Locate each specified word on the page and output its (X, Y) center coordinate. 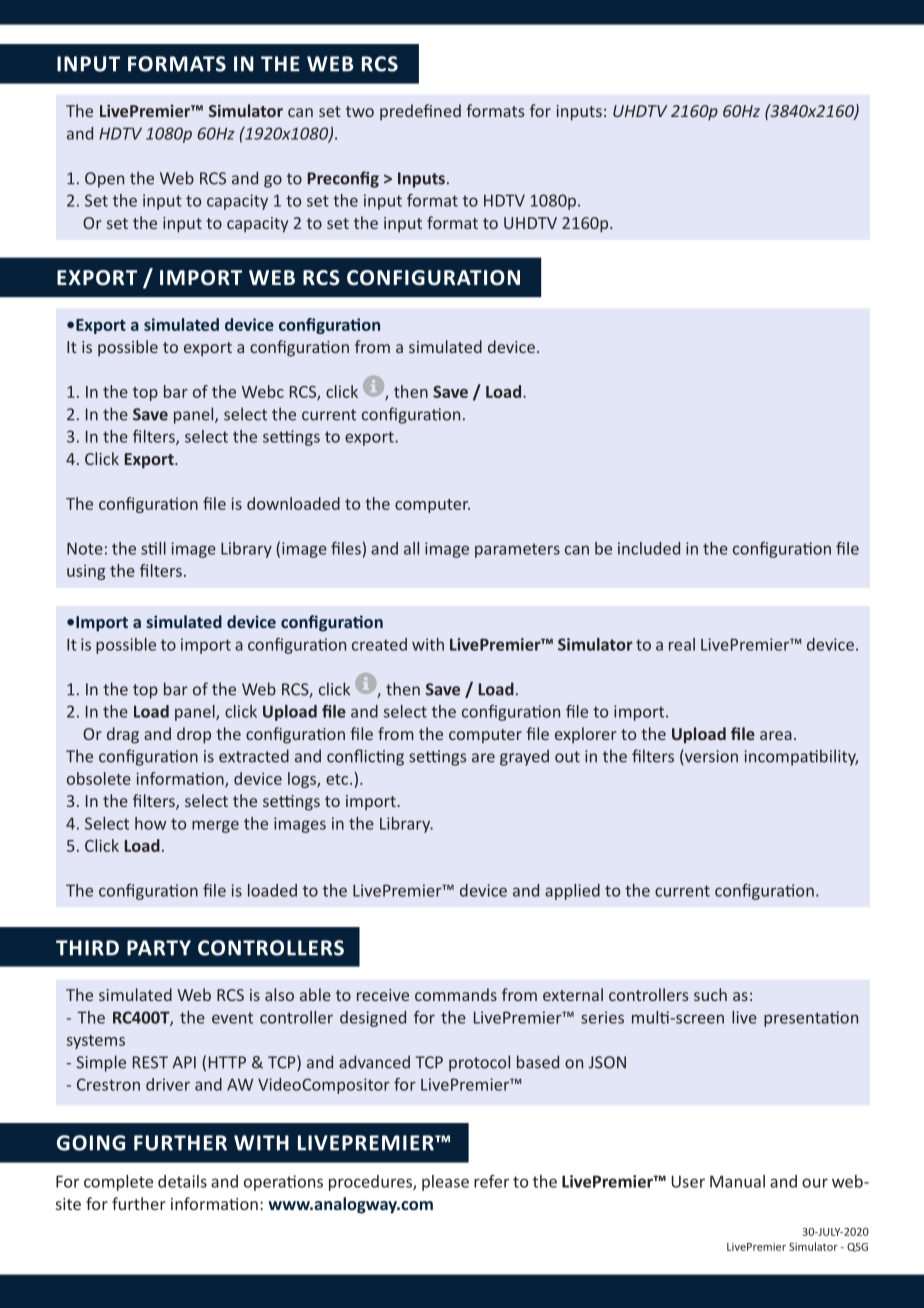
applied (572, 892)
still (153, 548)
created (379, 644)
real (682, 644)
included (649, 548)
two (360, 111)
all (411, 548)
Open (104, 180)
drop (194, 735)
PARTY (159, 948)
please (445, 1183)
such (710, 994)
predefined (420, 112)
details (182, 1181)
